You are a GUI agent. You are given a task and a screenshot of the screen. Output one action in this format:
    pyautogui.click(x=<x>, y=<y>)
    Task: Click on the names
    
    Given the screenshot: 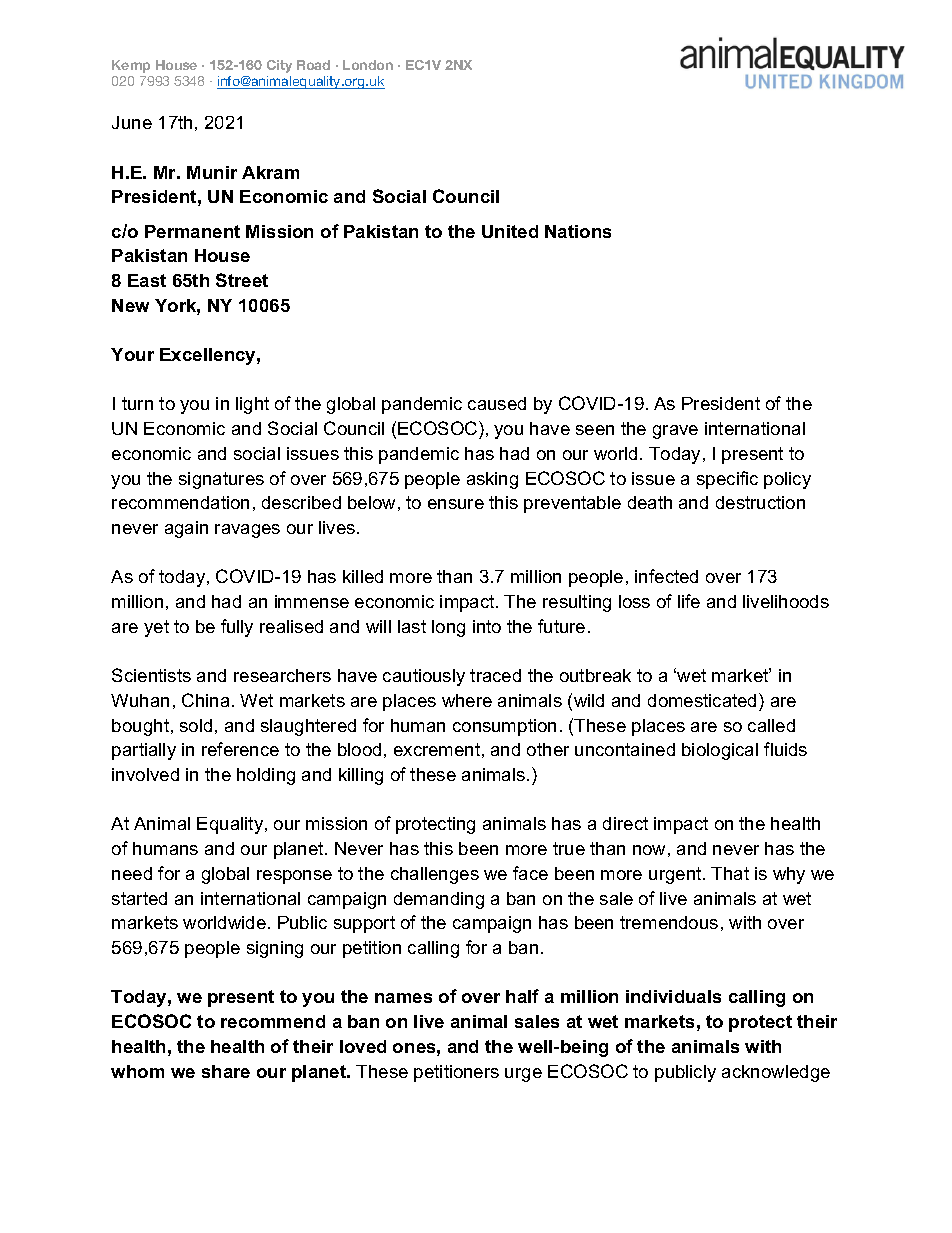 What is the action you would take?
    pyautogui.click(x=403, y=998)
